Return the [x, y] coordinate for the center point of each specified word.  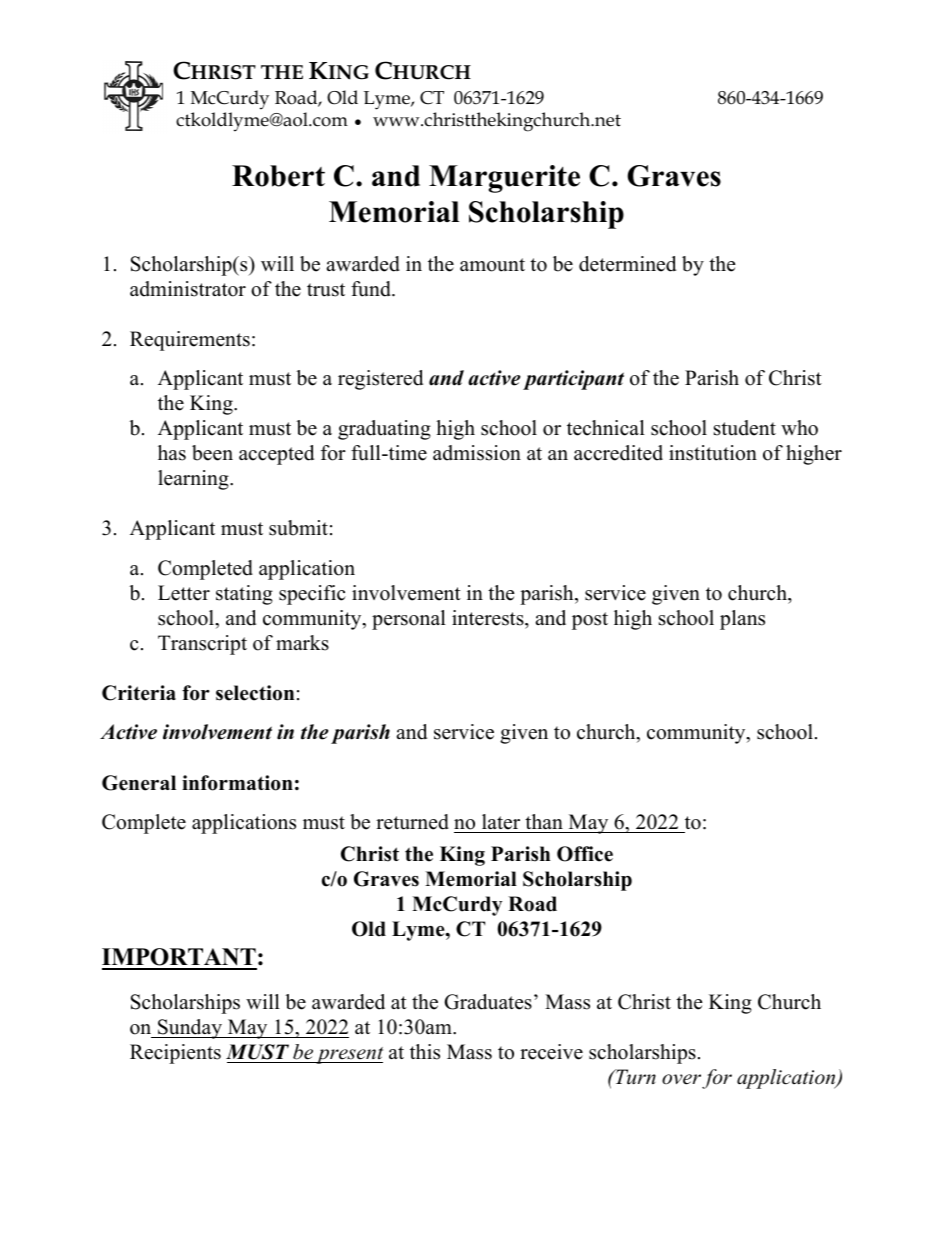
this [425, 1052]
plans [742, 620]
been [212, 453]
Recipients [175, 1054]
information [237, 783]
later [501, 822]
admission [477, 453]
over [681, 1079]
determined [627, 264]
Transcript [202, 645]
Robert [278, 176]
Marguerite [504, 179]
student [745, 428]
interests [489, 618]
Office [585, 854]
